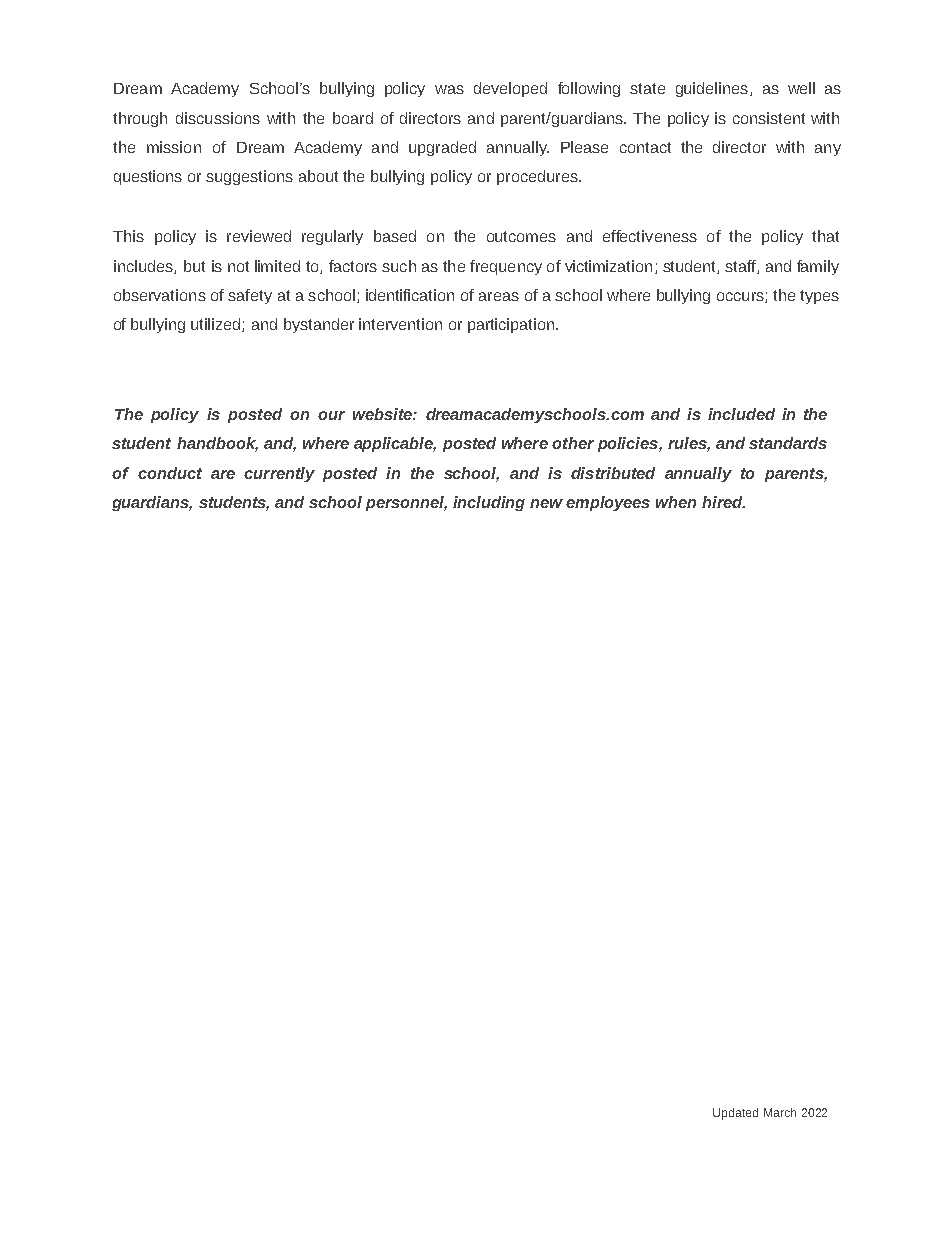  What do you see at coordinates (511, 325) in the document?
I see `participation` at bounding box center [511, 325].
